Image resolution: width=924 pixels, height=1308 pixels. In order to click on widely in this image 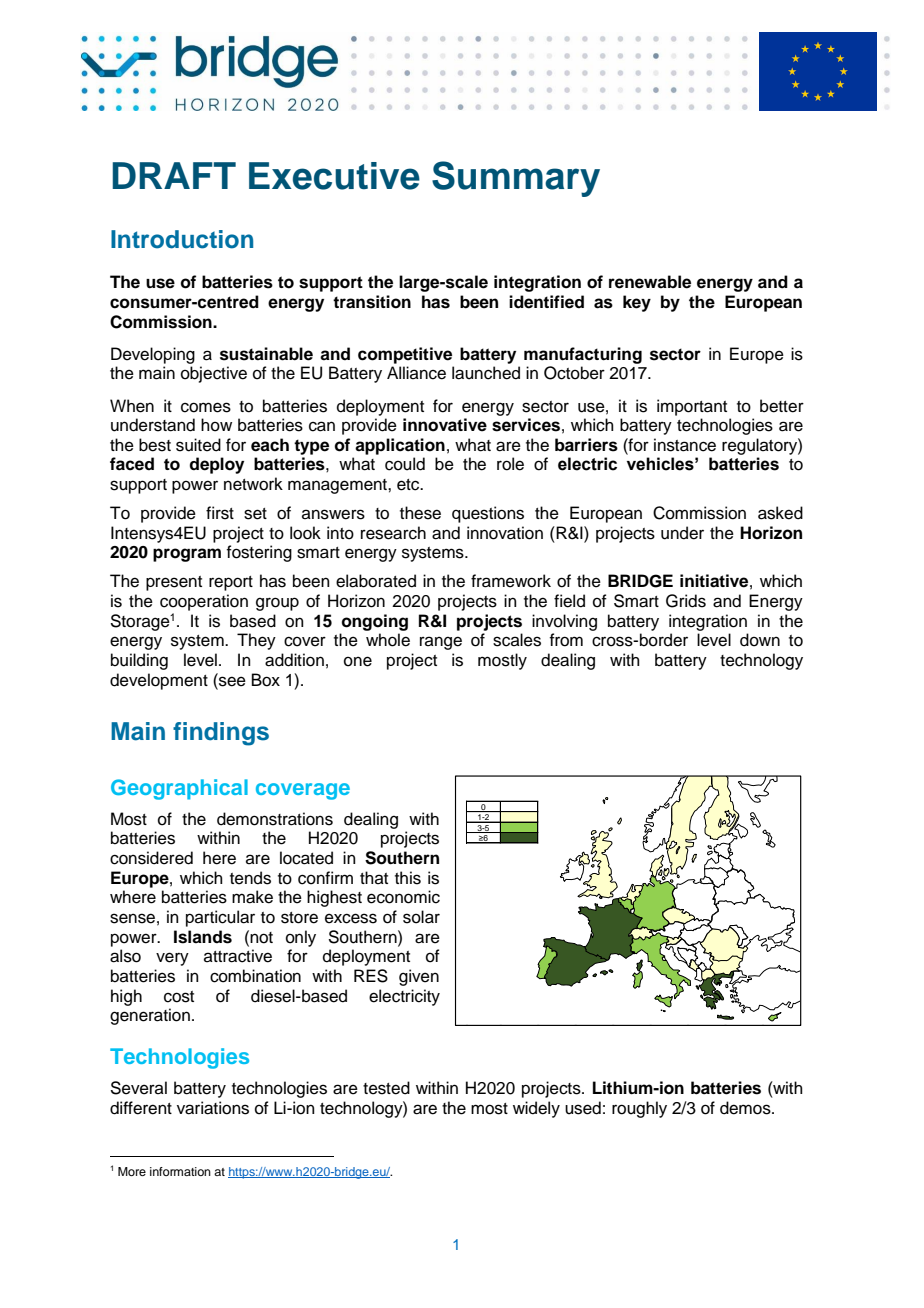, I will do `click(536, 1109)`.
